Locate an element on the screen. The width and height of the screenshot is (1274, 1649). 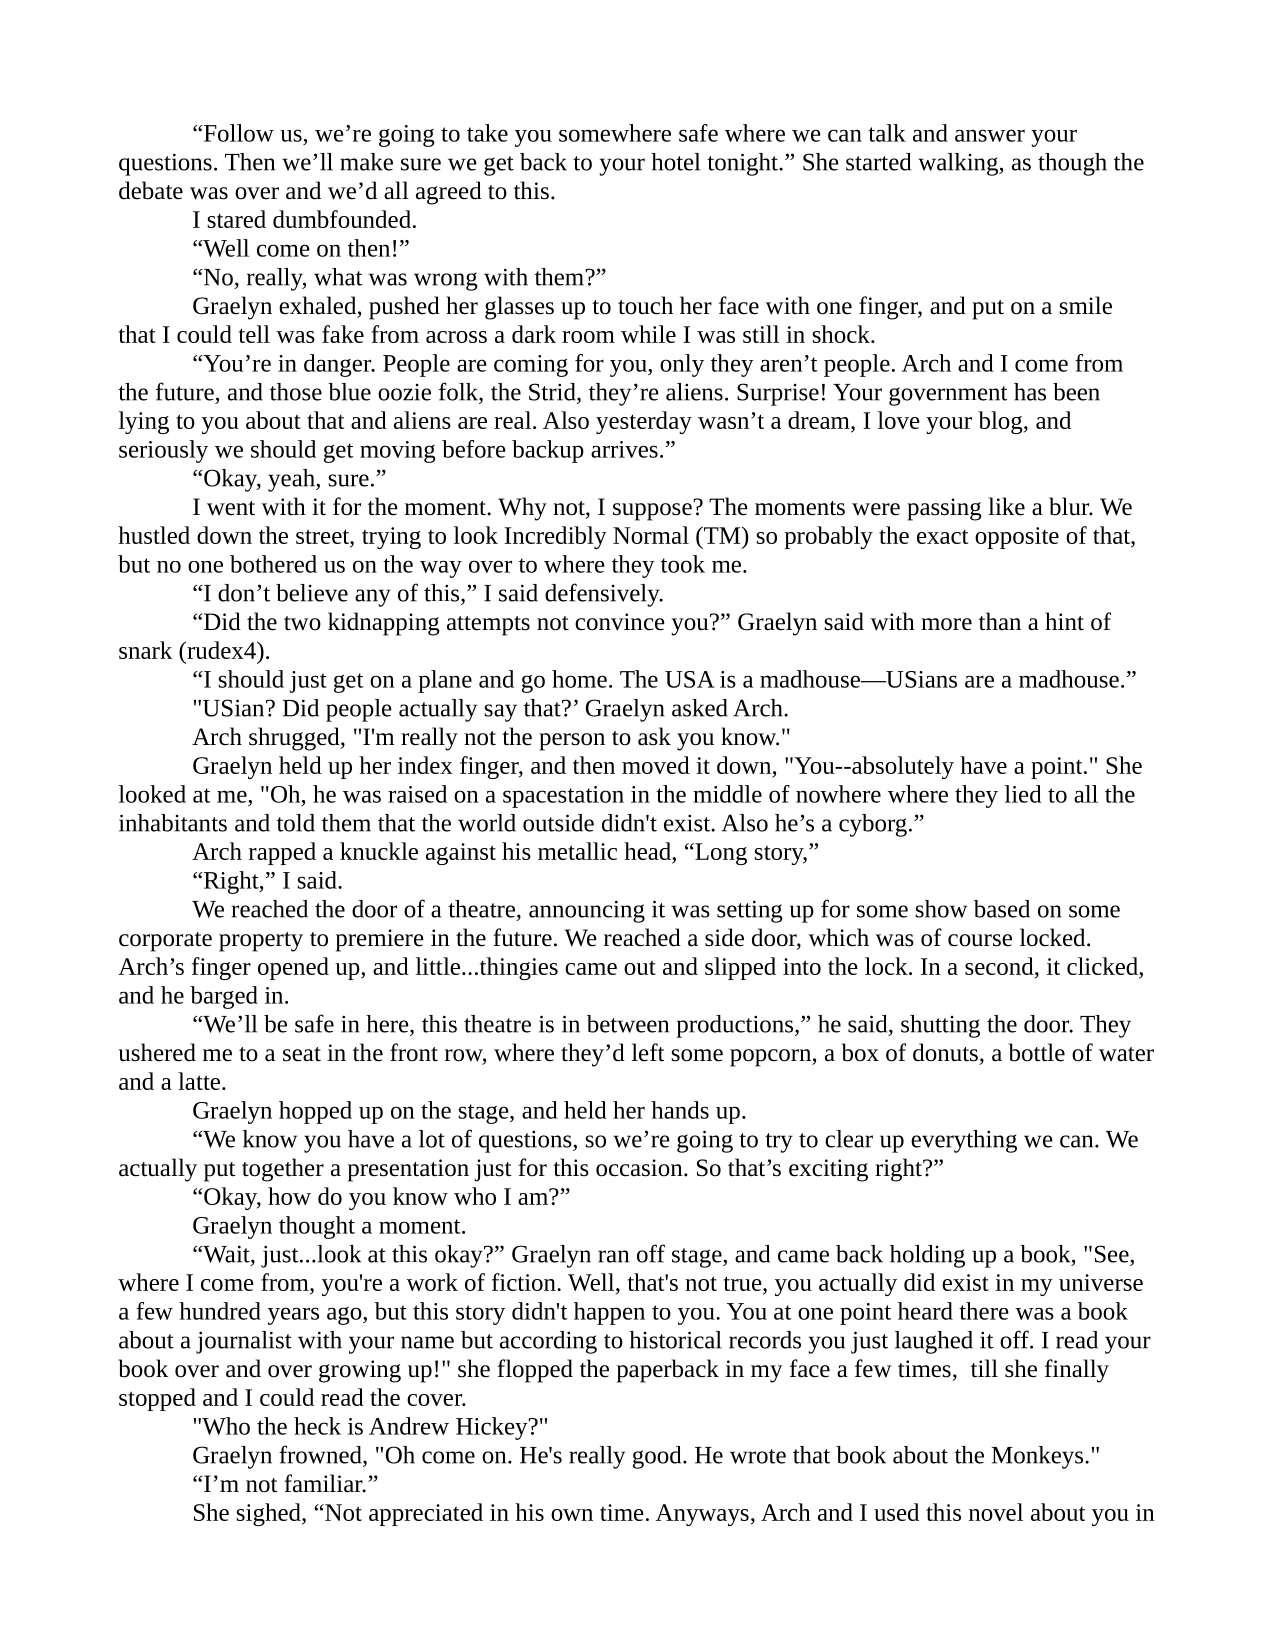
hotel is located at coordinates (675, 162).
